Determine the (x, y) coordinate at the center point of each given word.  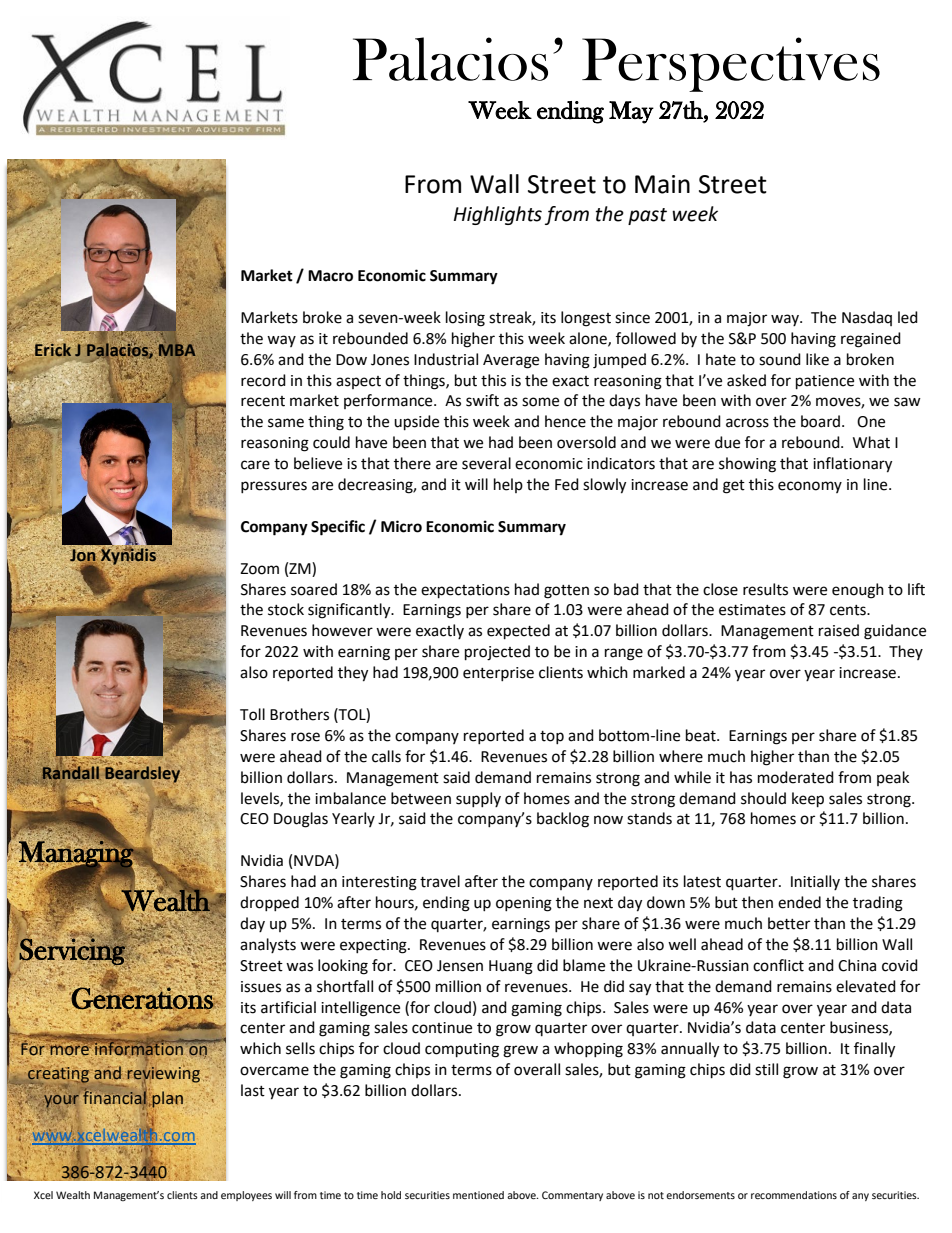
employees (246, 1196)
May (631, 112)
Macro (330, 276)
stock (286, 609)
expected (518, 632)
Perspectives (731, 64)
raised (839, 630)
